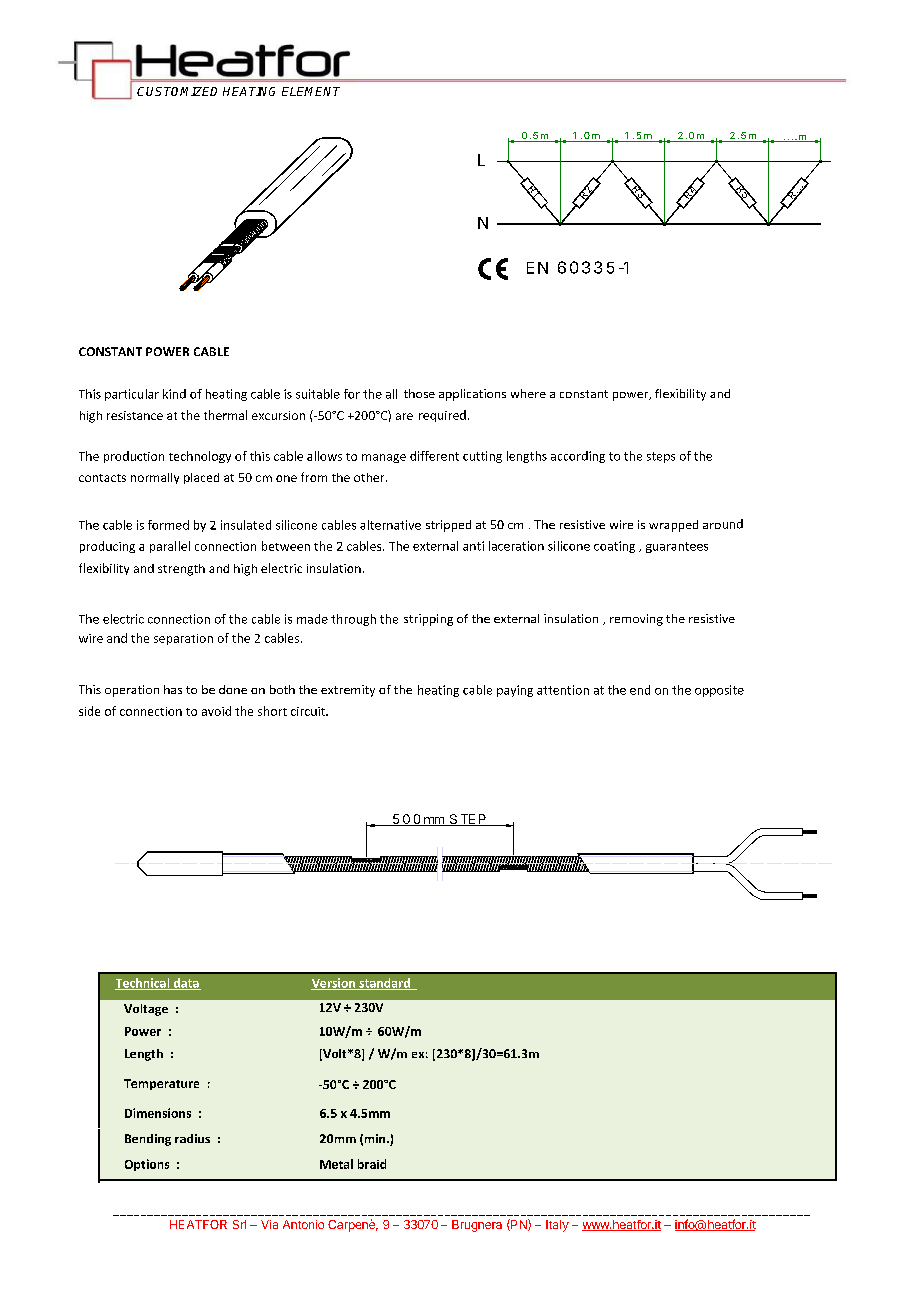 The height and width of the screenshot is (1308, 924). What do you see at coordinates (372, 1164) in the screenshot?
I see `braid` at bounding box center [372, 1164].
